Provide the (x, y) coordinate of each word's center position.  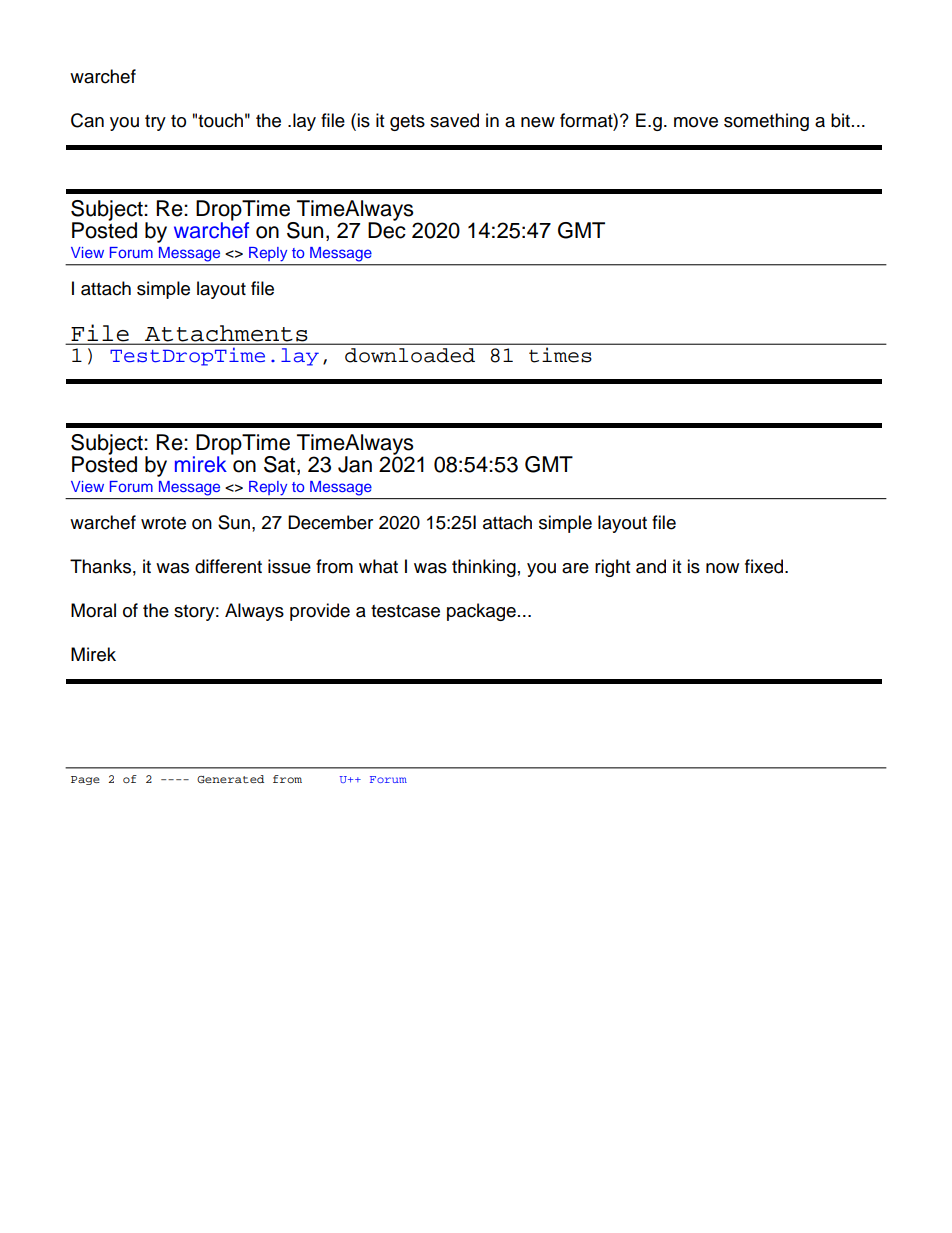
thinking (484, 568)
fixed (765, 566)
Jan (355, 464)
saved (454, 120)
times (560, 355)
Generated (230, 779)
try (155, 123)
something (766, 122)
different (228, 566)
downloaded (410, 355)
